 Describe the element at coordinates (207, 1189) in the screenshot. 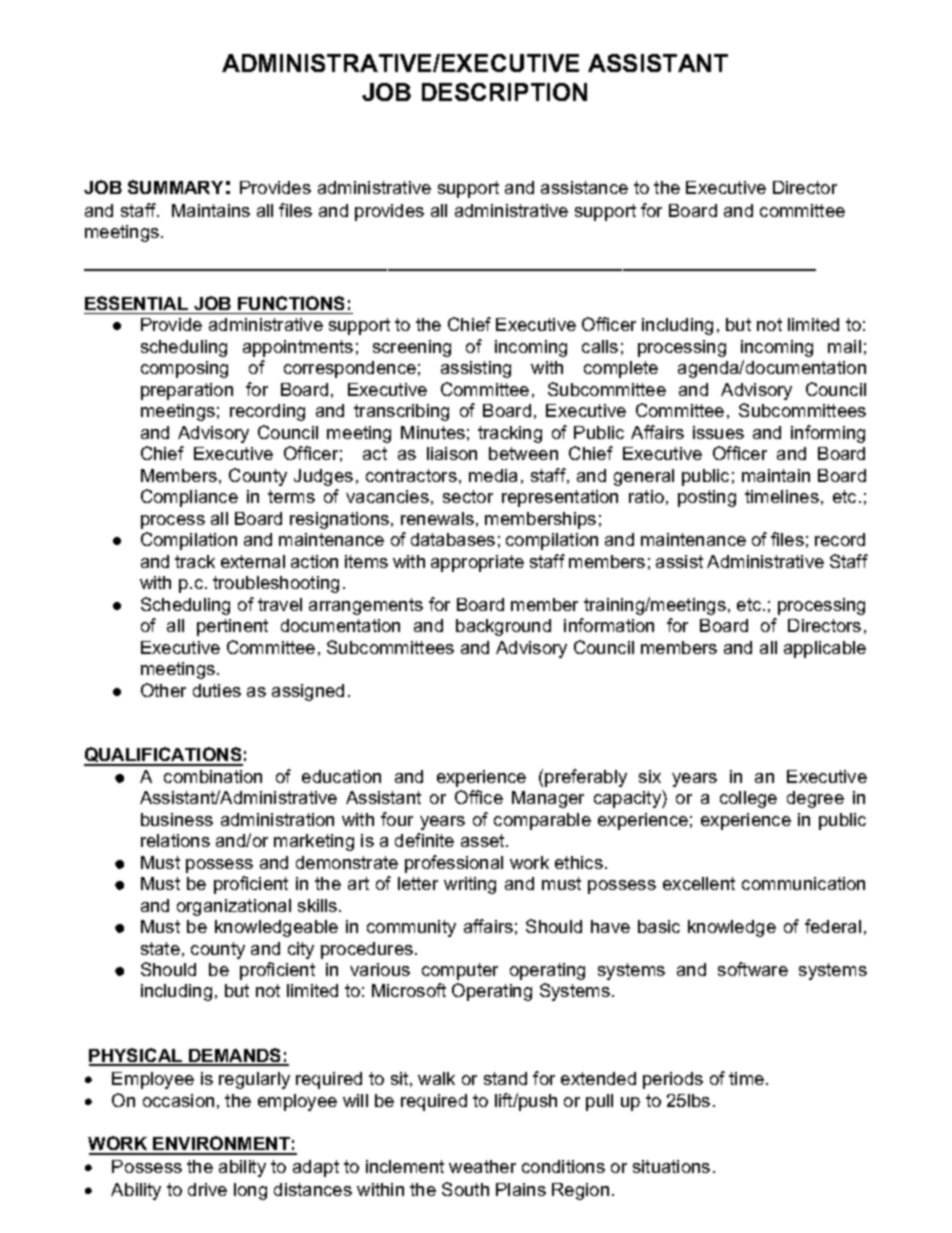

I see `drive` at that location.
